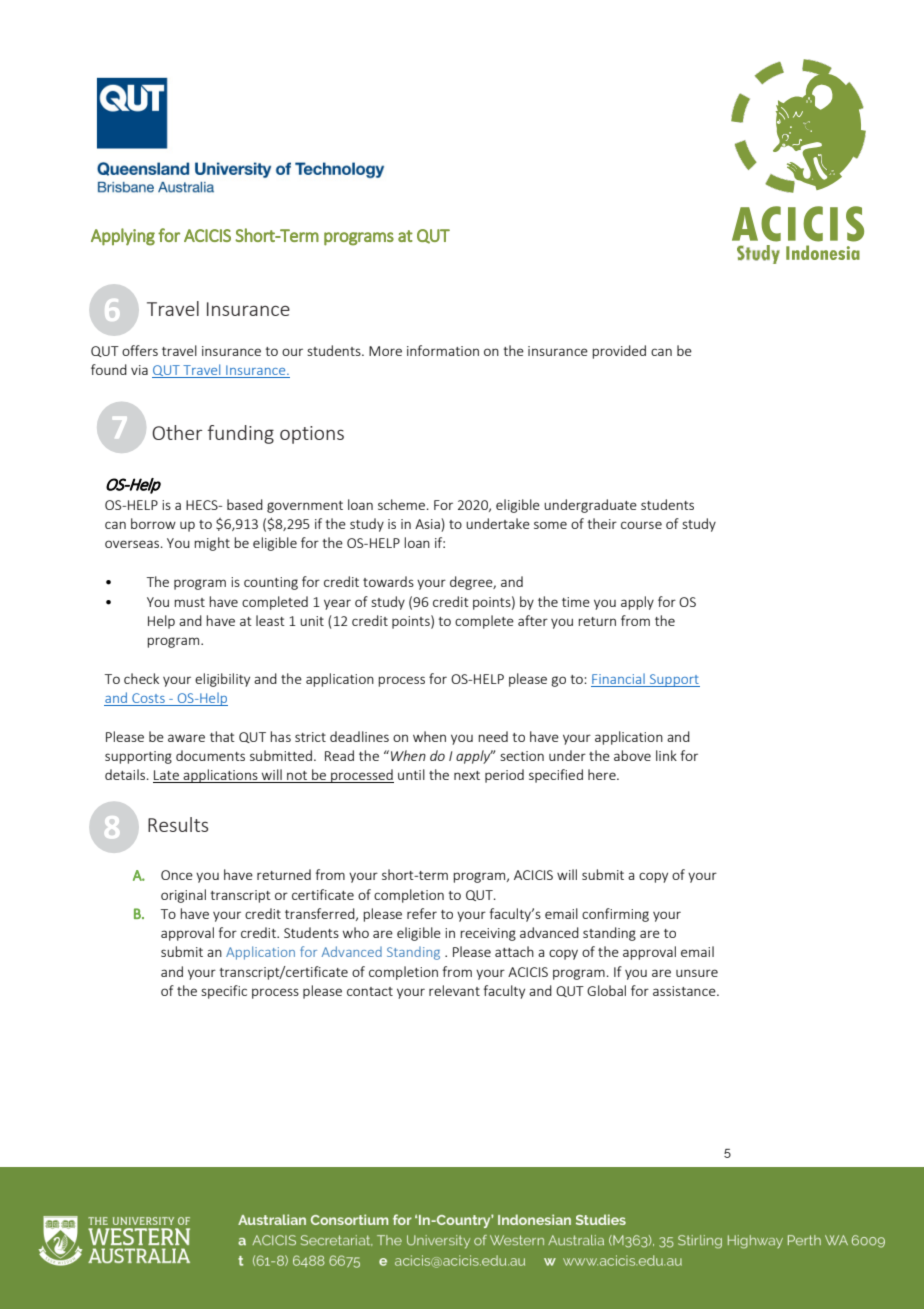  What do you see at coordinates (139, 370) in the page?
I see `via` at bounding box center [139, 370].
